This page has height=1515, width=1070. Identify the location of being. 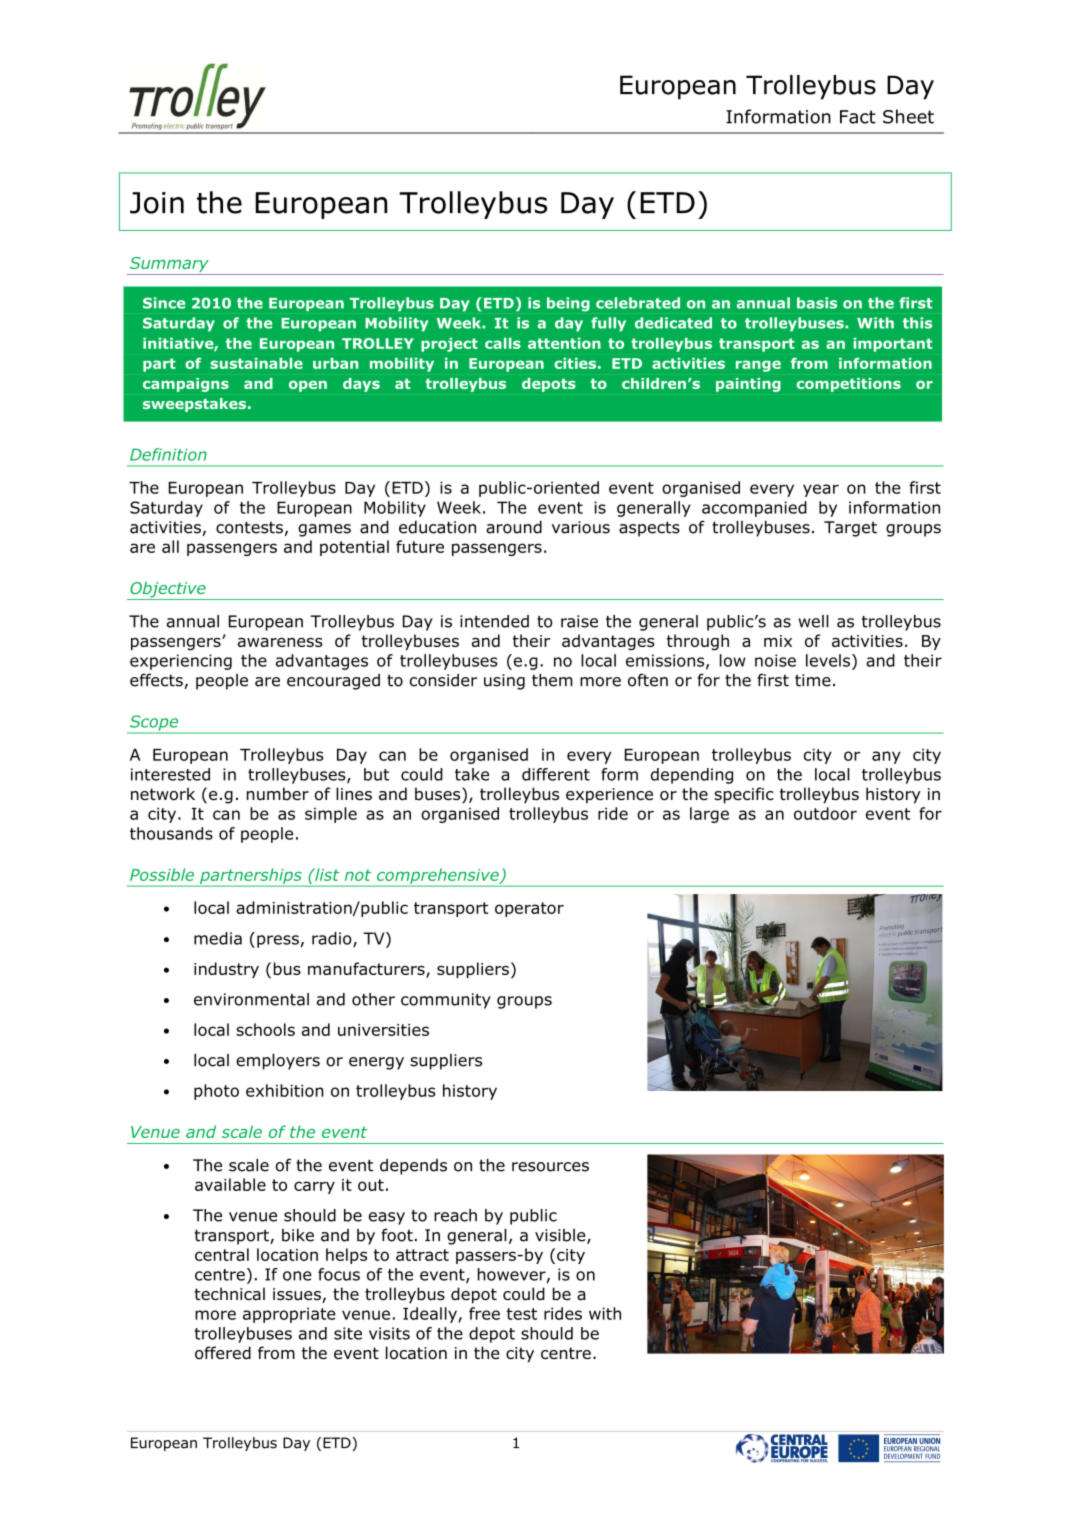
(568, 304).
